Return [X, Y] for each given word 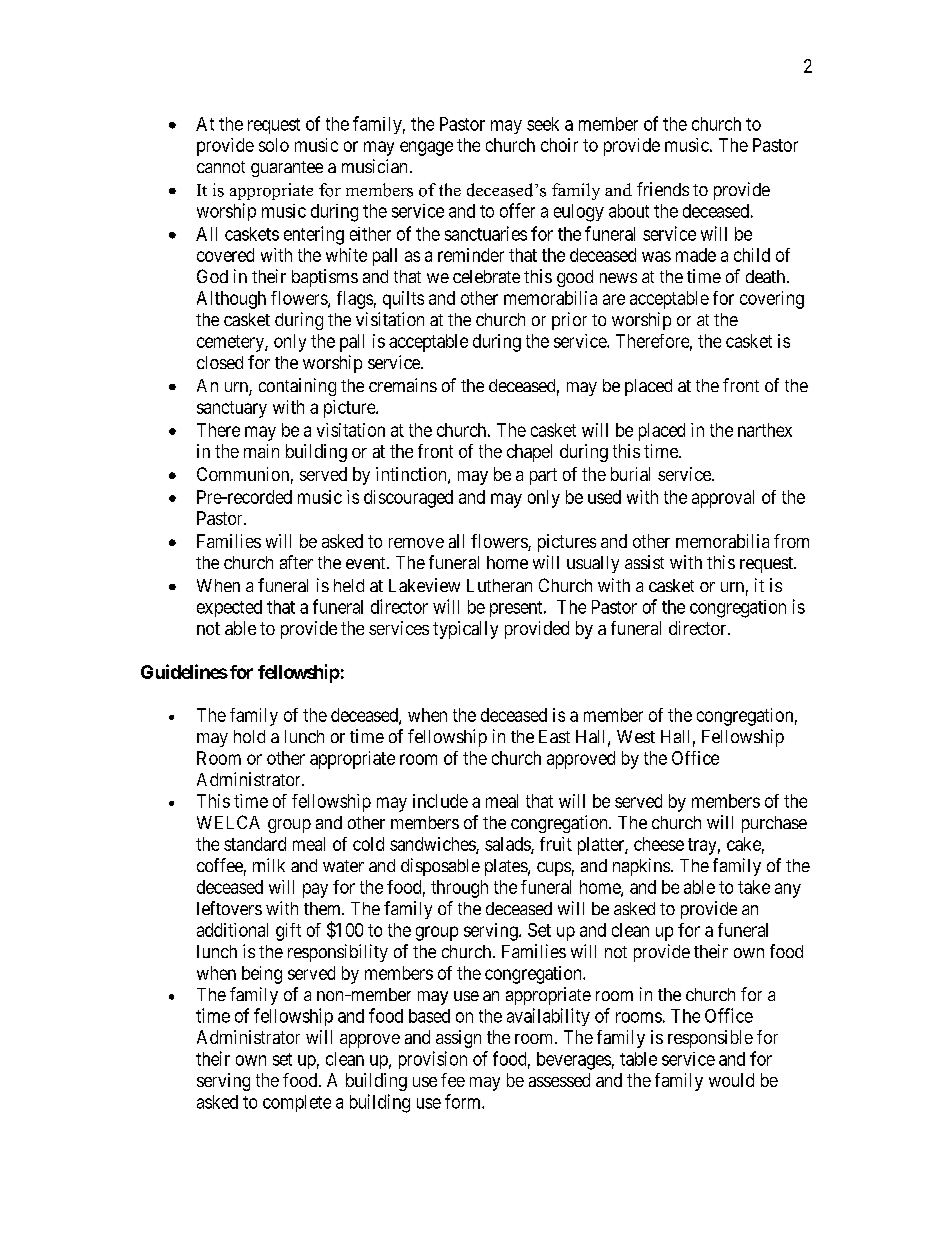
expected [229, 608]
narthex [765, 430]
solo [274, 145]
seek [543, 124]
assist [644, 562]
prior [569, 321]
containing [297, 387]
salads [508, 845]
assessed [559, 1080]
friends [663, 189]
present [517, 609]
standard [255, 844]
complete [297, 1103]
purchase [774, 824]
